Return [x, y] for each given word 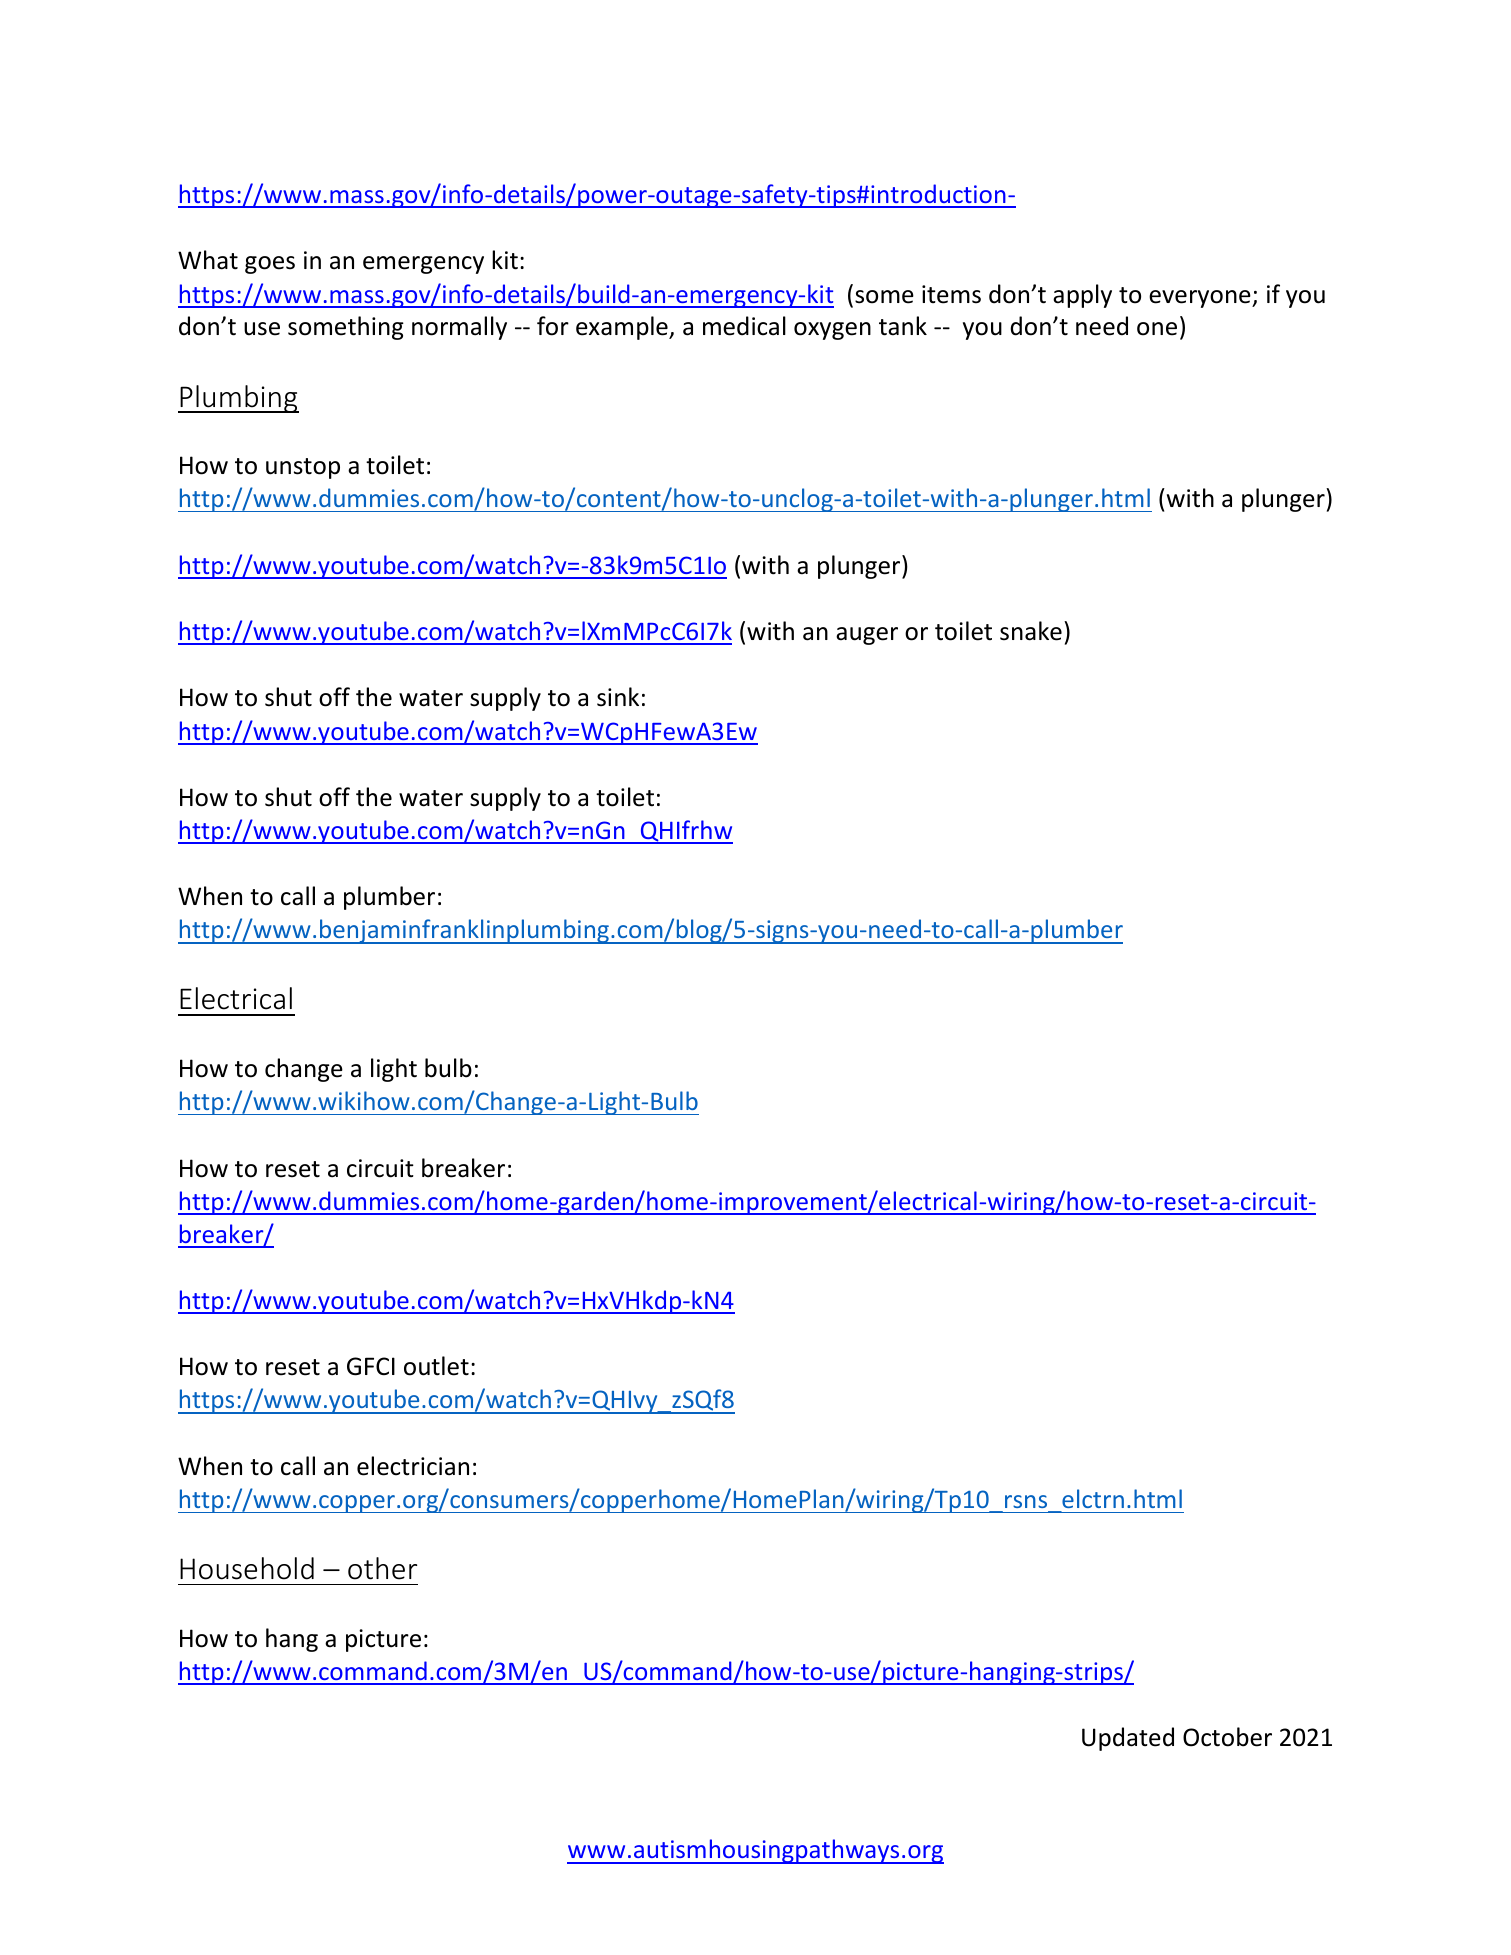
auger [867, 636]
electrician [413, 1466]
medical [744, 326]
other [382, 1568]
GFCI [371, 1366]
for [553, 326]
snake [1031, 631]
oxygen [832, 331]
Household [247, 1568]
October [1227, 1737]
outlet [436, 1366]
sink [618, 697]
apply [1082, 296]
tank [903, 326]
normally [459, 328]
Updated [1128, 1739]
